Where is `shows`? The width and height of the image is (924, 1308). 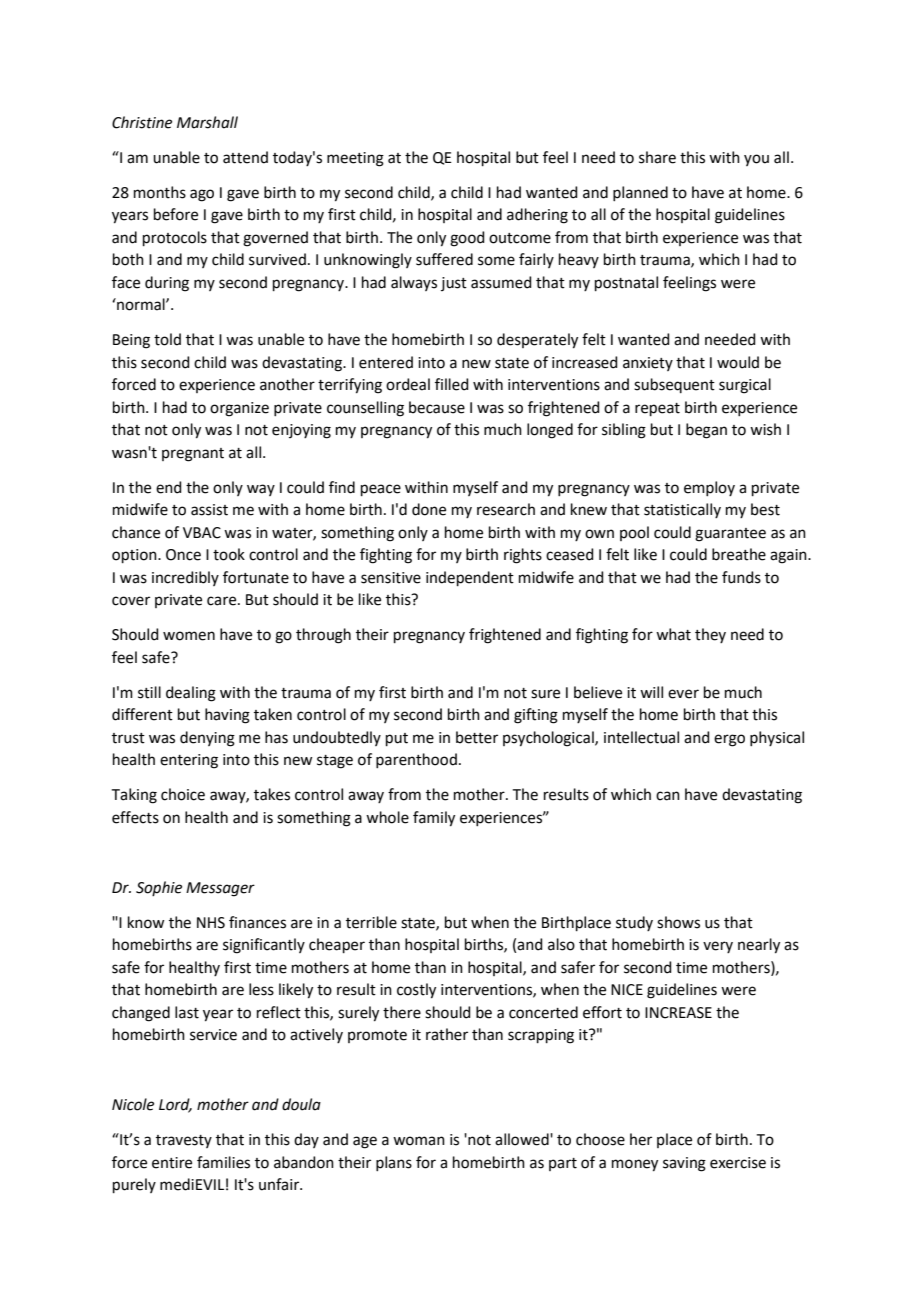
shows is located at coordinates (678, 922).
